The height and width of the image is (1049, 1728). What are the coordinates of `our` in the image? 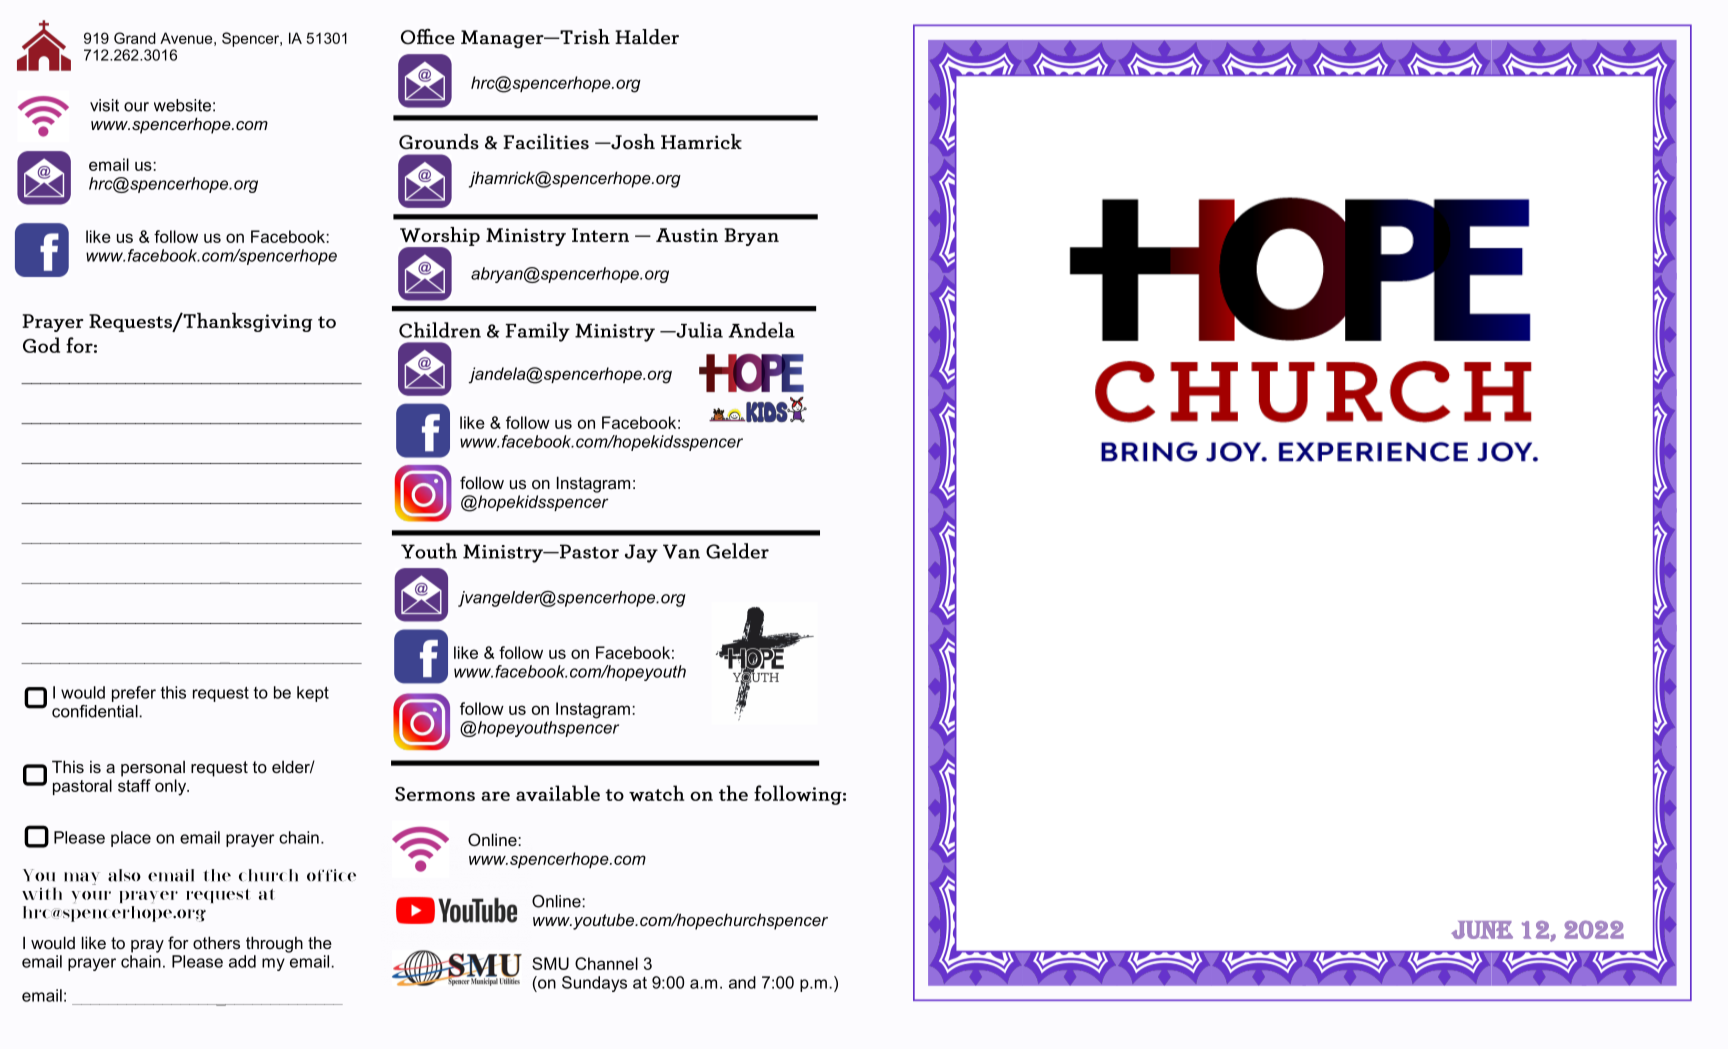 It's located at (136, 107).
